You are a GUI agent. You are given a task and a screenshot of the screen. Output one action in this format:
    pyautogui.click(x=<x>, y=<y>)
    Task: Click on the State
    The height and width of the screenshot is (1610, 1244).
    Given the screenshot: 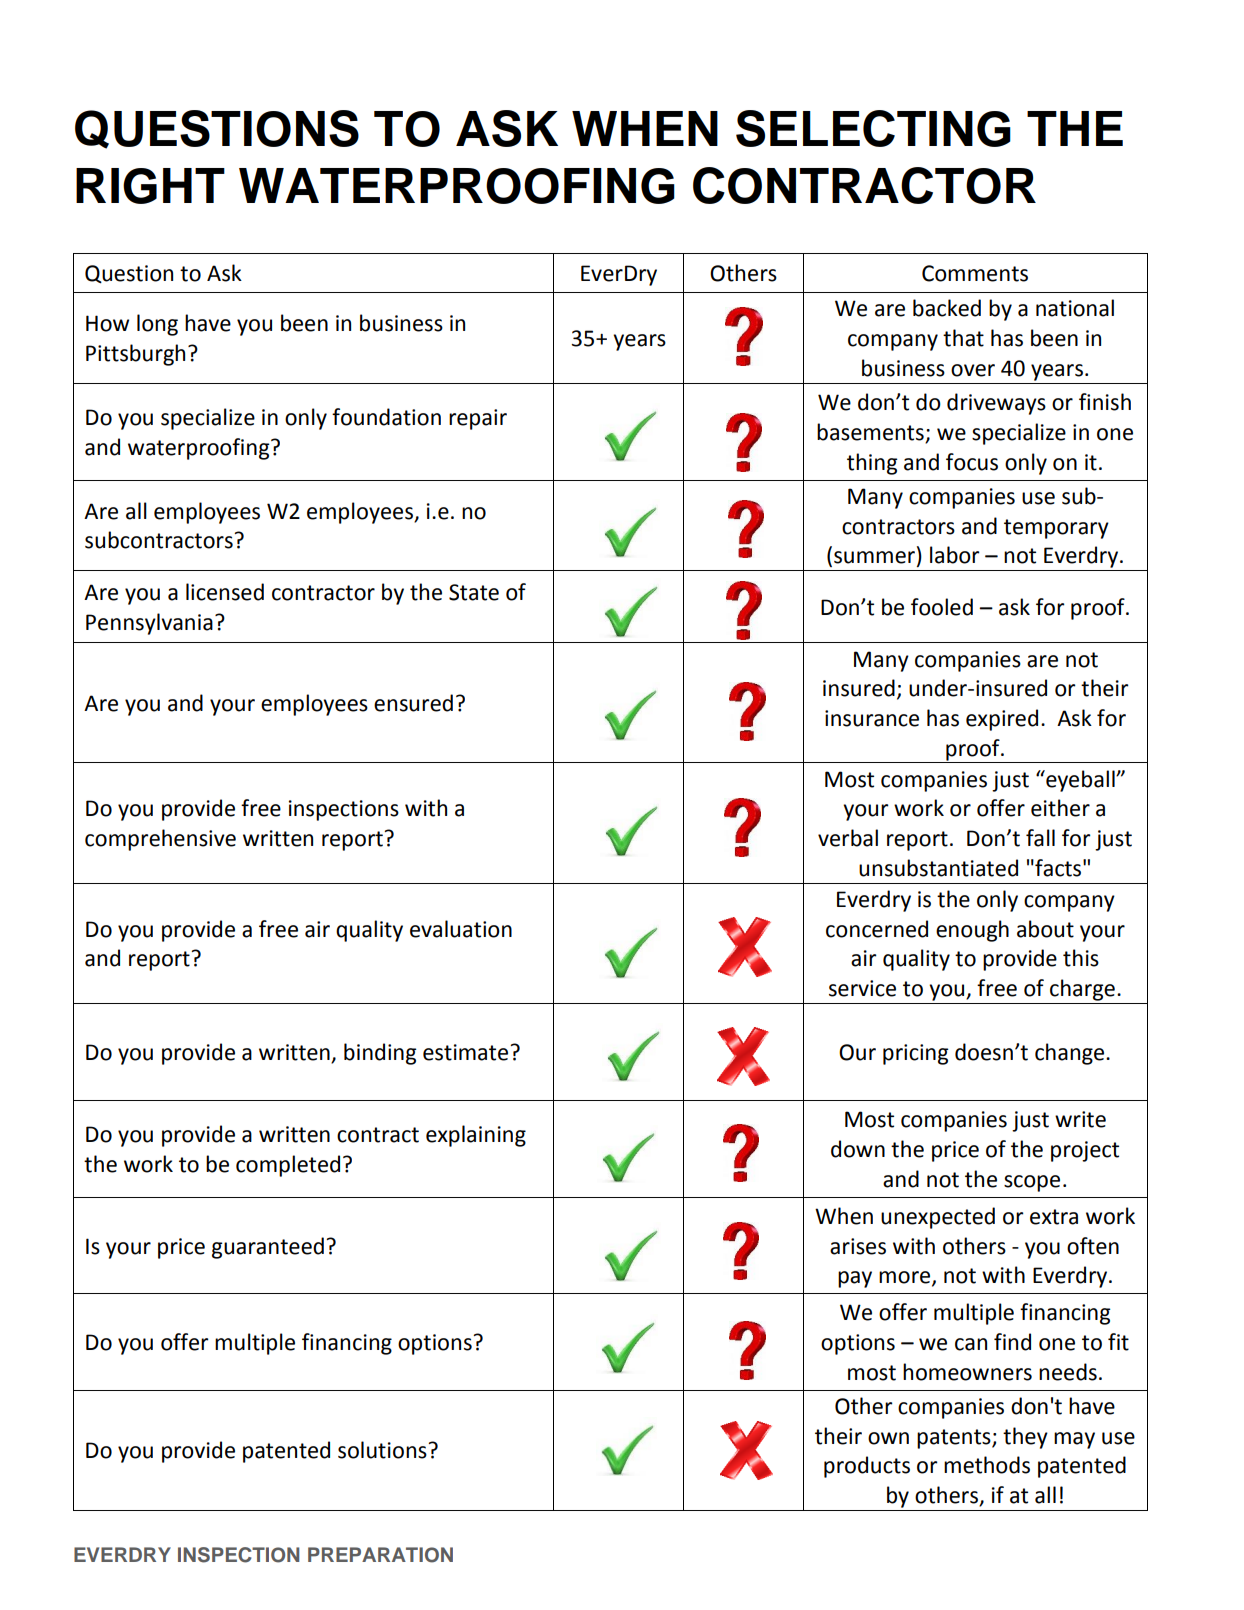 What is the action you would take?
    pyautogui.click(x=474, y=592)
